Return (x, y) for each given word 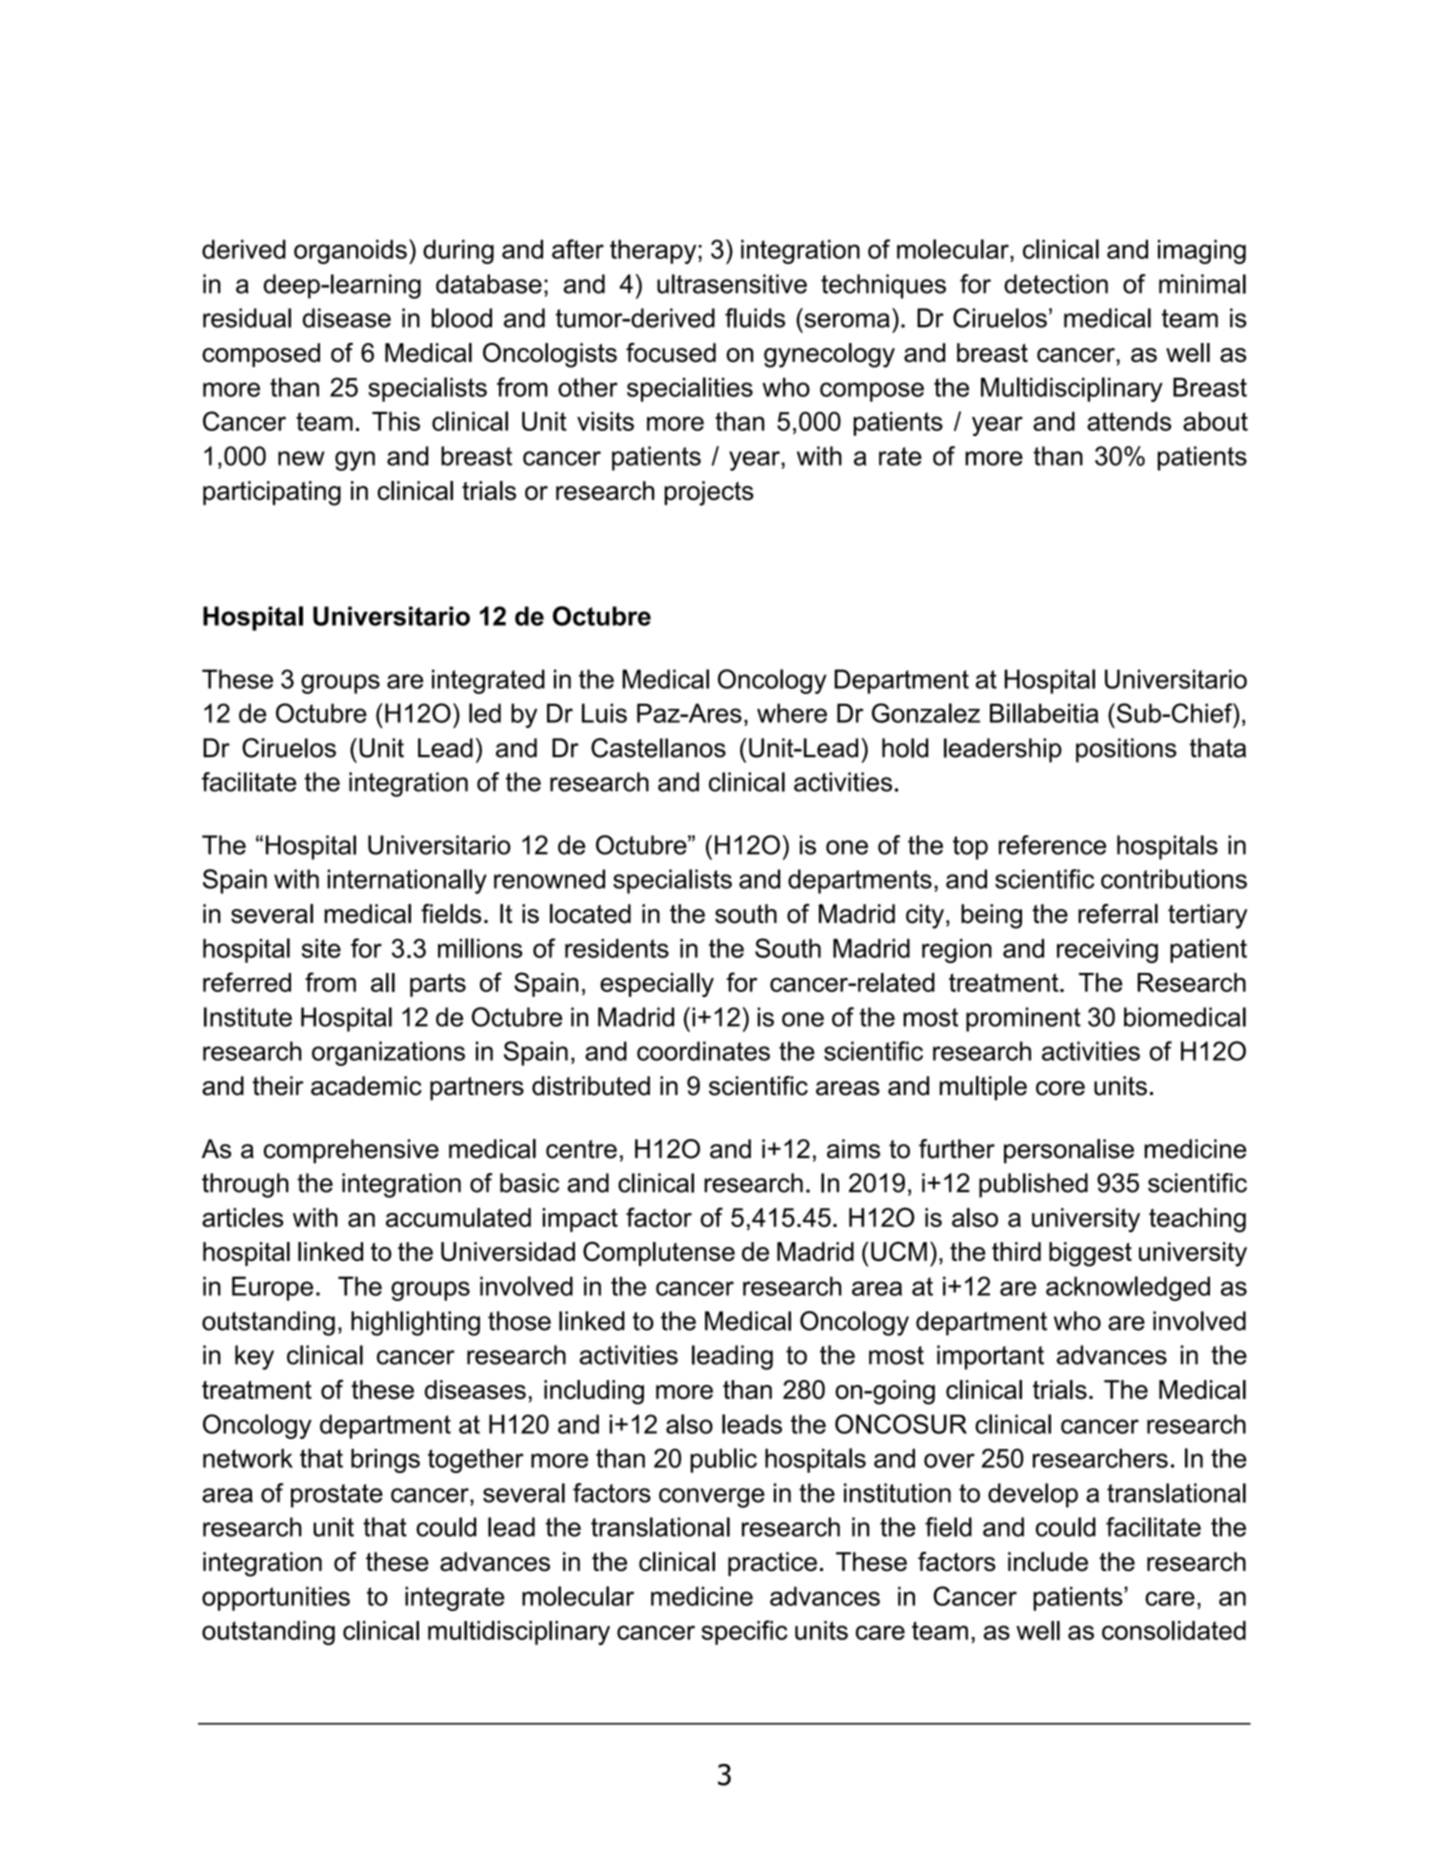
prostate (337, 1496)
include (1048, 1562)
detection (1056, 284)
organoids (350, 251)
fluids (755, 318)
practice (772, 1564)
